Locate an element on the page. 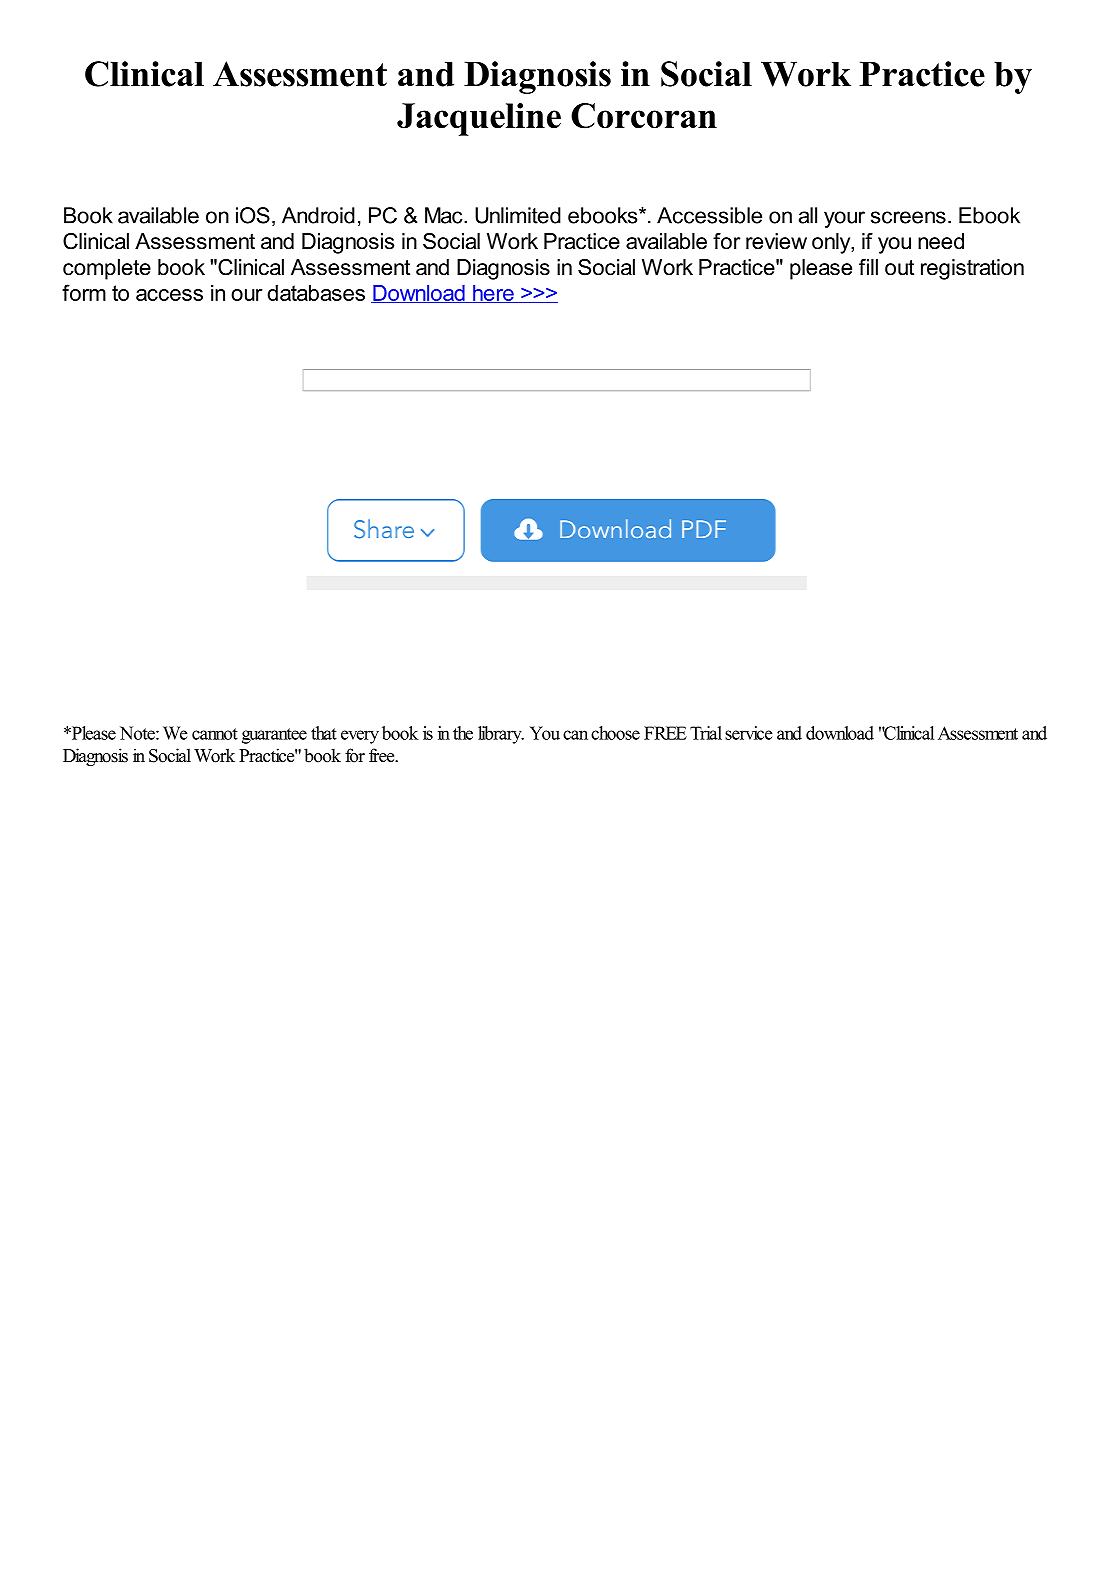 The image size is (1115, 1578). review is located at coordinates (776, 241).
